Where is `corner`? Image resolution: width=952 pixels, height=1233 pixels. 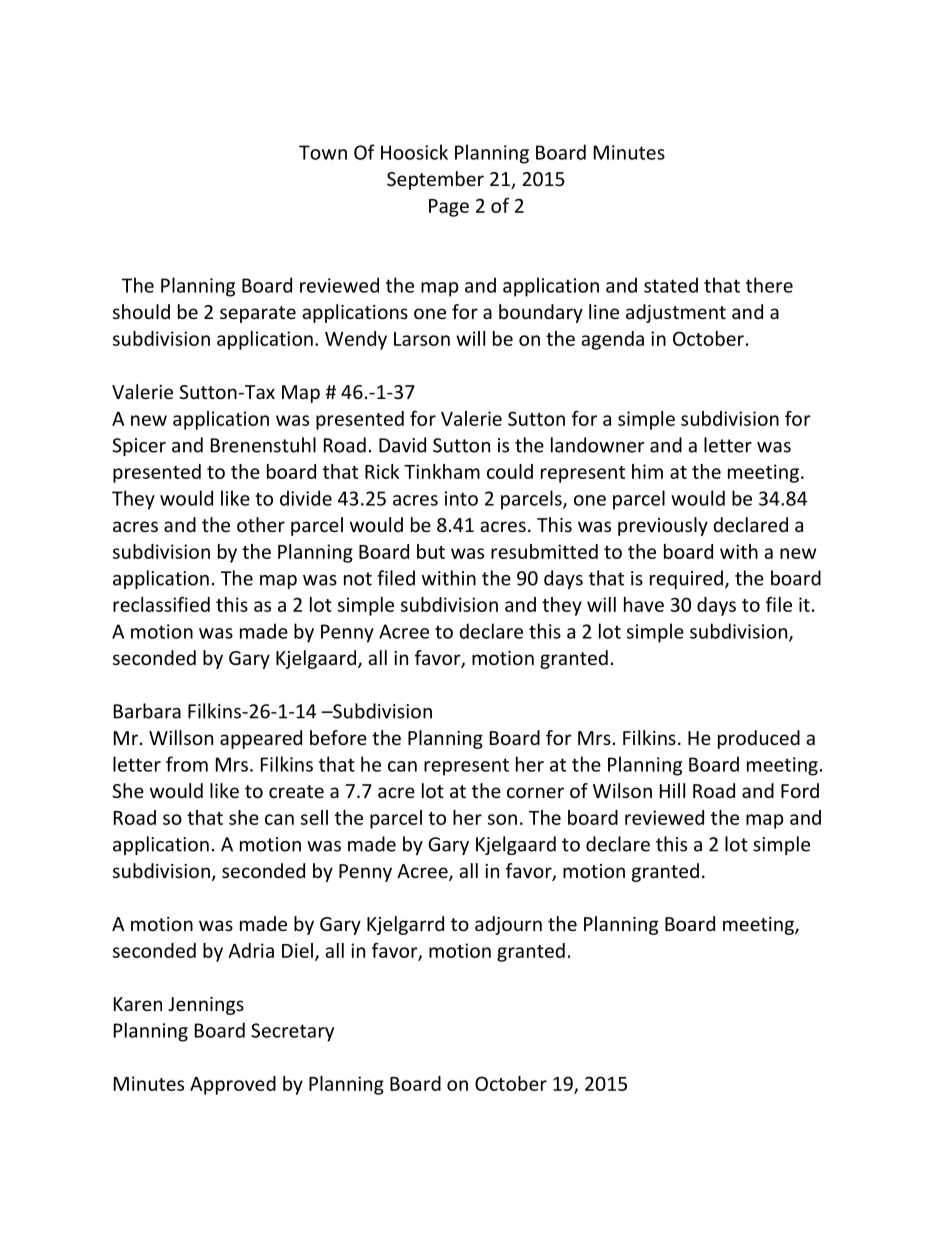
corner is located at coordinates (535, 792).
